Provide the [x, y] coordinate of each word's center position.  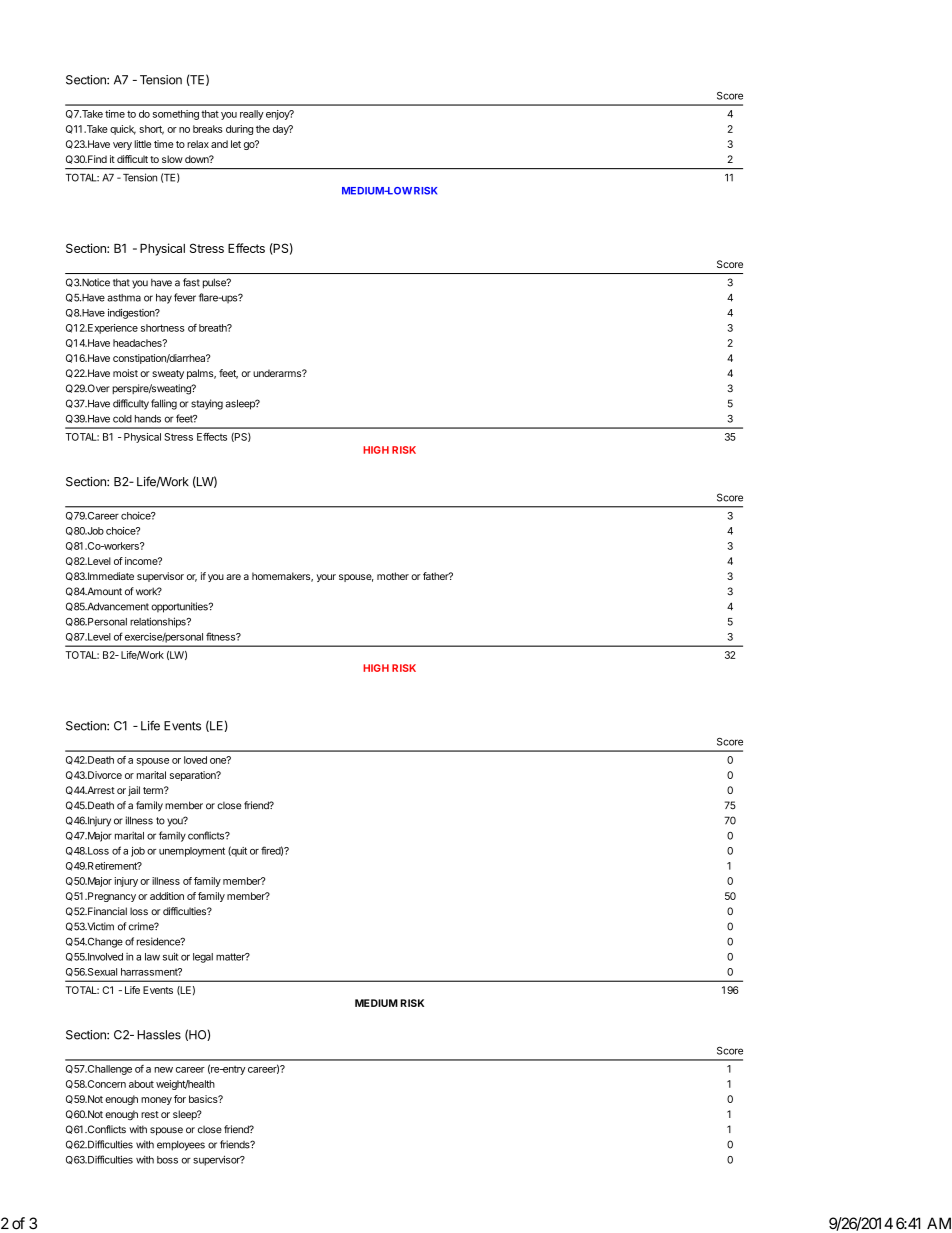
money [156, 1101]
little [142, 144]
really [252, 115]
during [239, 130]
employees [181, 1146]
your [326, 578]
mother [393, 576]
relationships [159, 622]
